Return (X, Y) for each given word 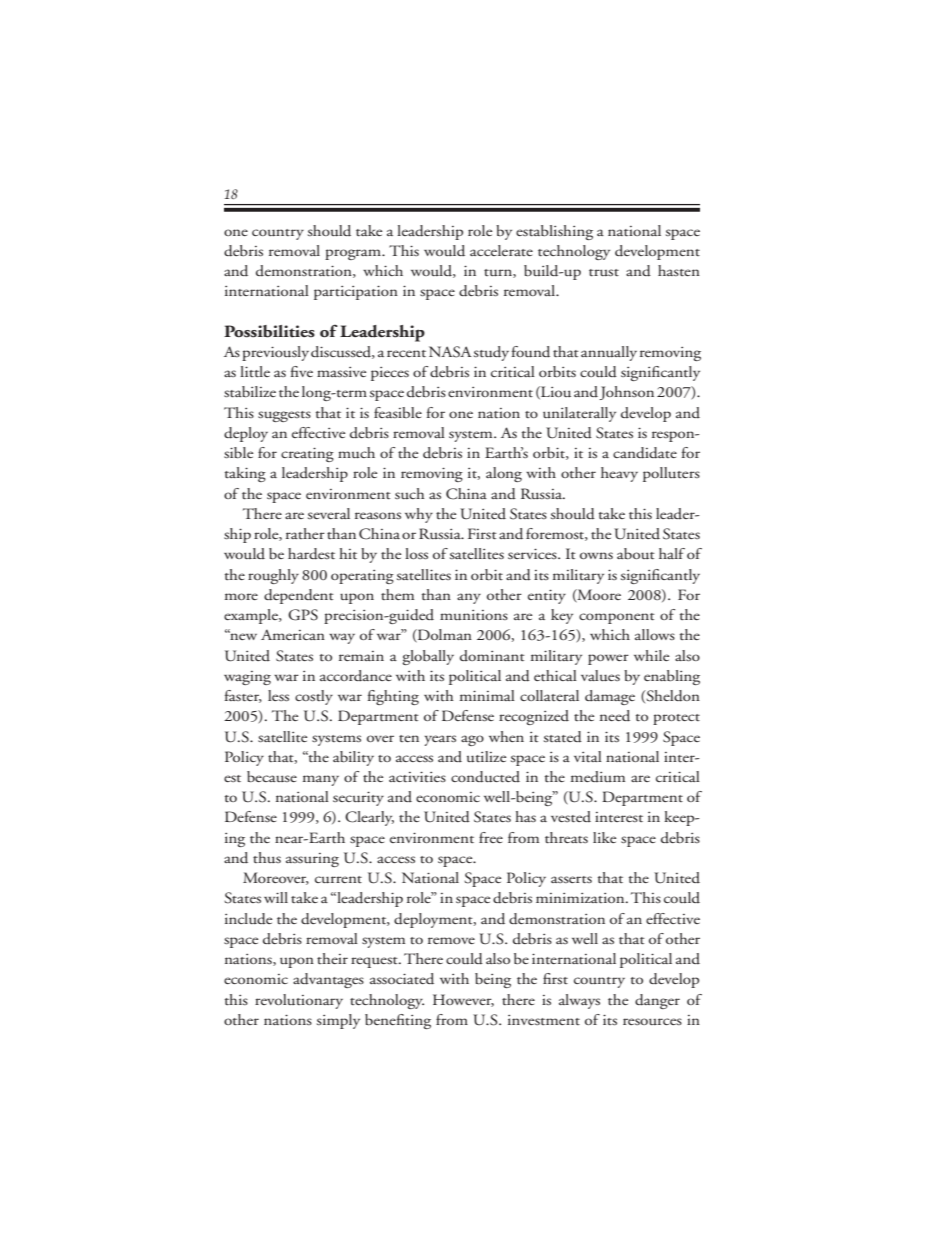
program (354, 254)
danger (657, 1001)
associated (402, 979)
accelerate (501, 250)
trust (604, 272)
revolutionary (299, 1001)
